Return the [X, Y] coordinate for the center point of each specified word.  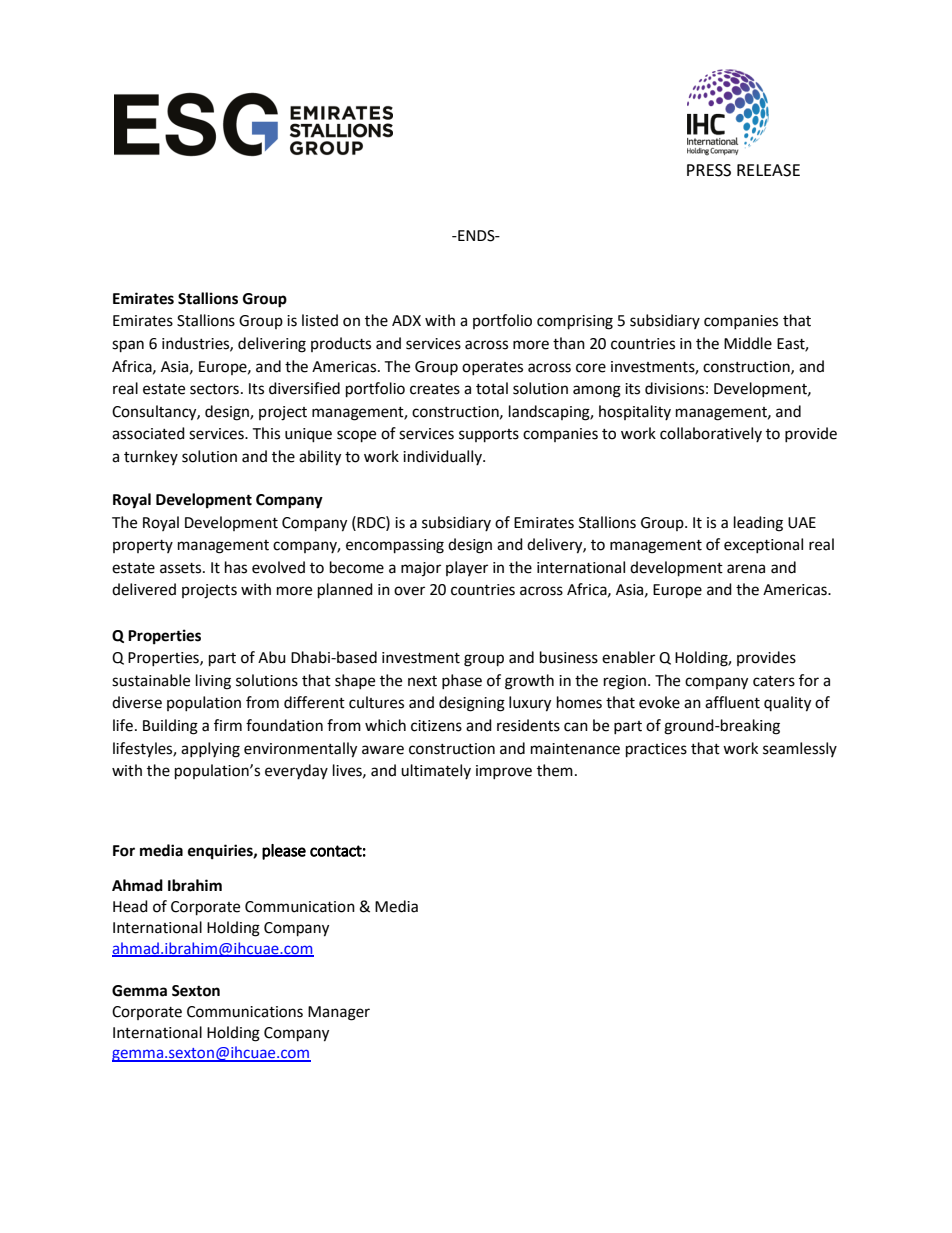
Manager [339, 1013]
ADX [406, 320]
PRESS [709, 170]
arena [746, 569]
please [284, 852]
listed [320, 320]
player [467, 568]
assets [182, 568]
